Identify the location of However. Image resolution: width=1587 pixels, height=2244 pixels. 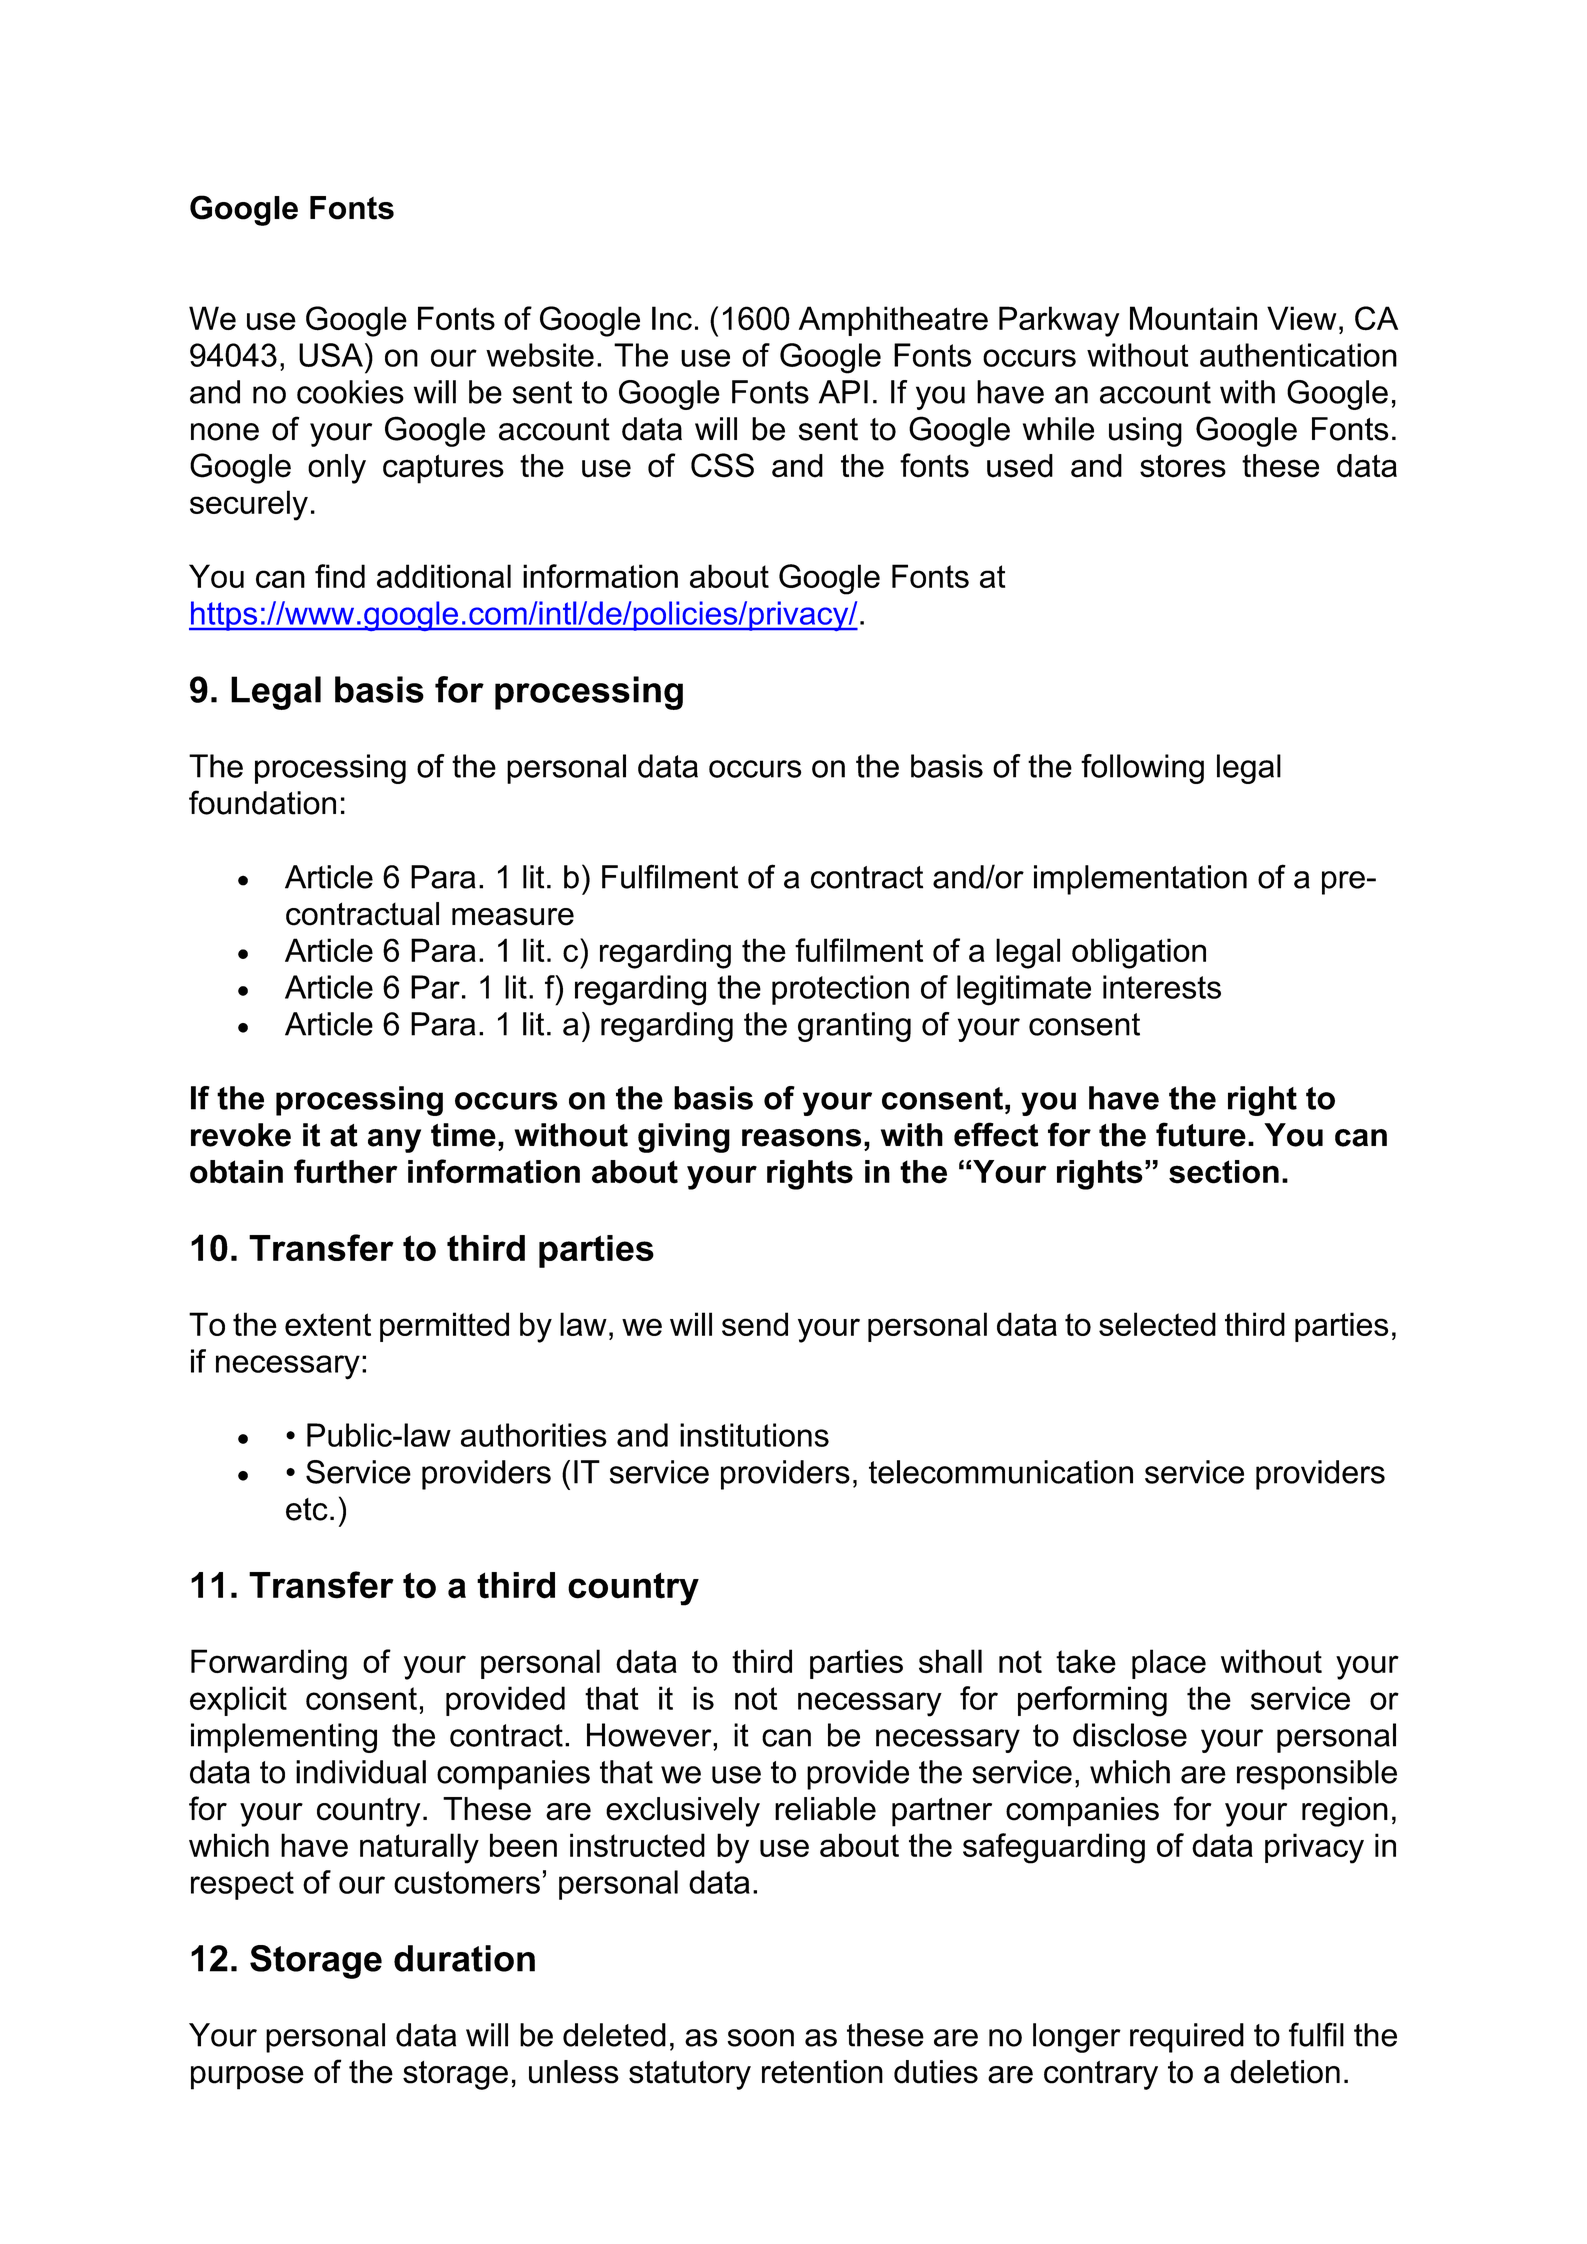
(650, 1735).
